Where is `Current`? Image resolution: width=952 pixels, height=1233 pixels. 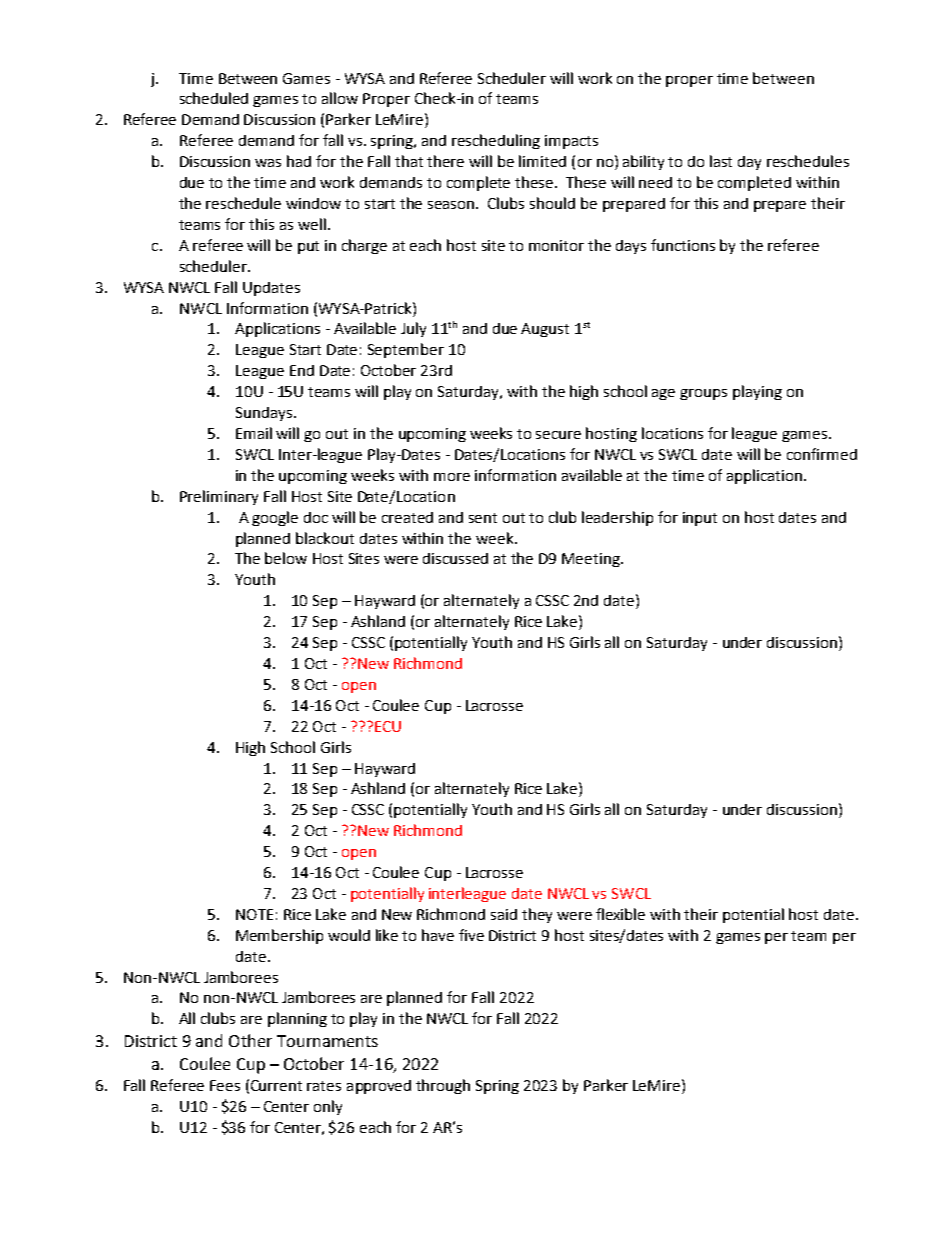
Current is located at coordinates (276, 1085).
